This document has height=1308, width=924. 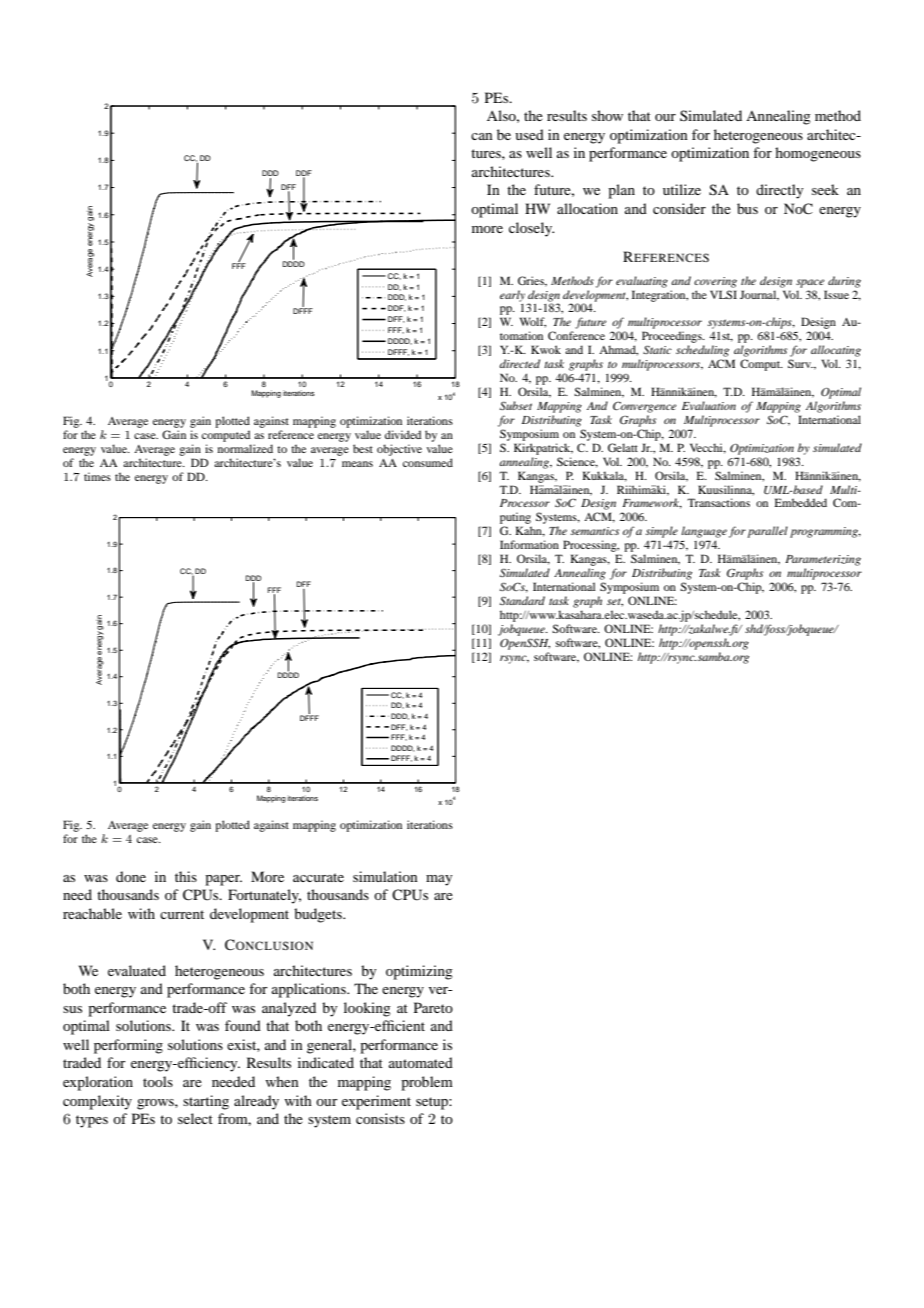 What do you see at coordinates (158, 1081) in the document?
I see `tools` at bounding box center [158, 1081].
